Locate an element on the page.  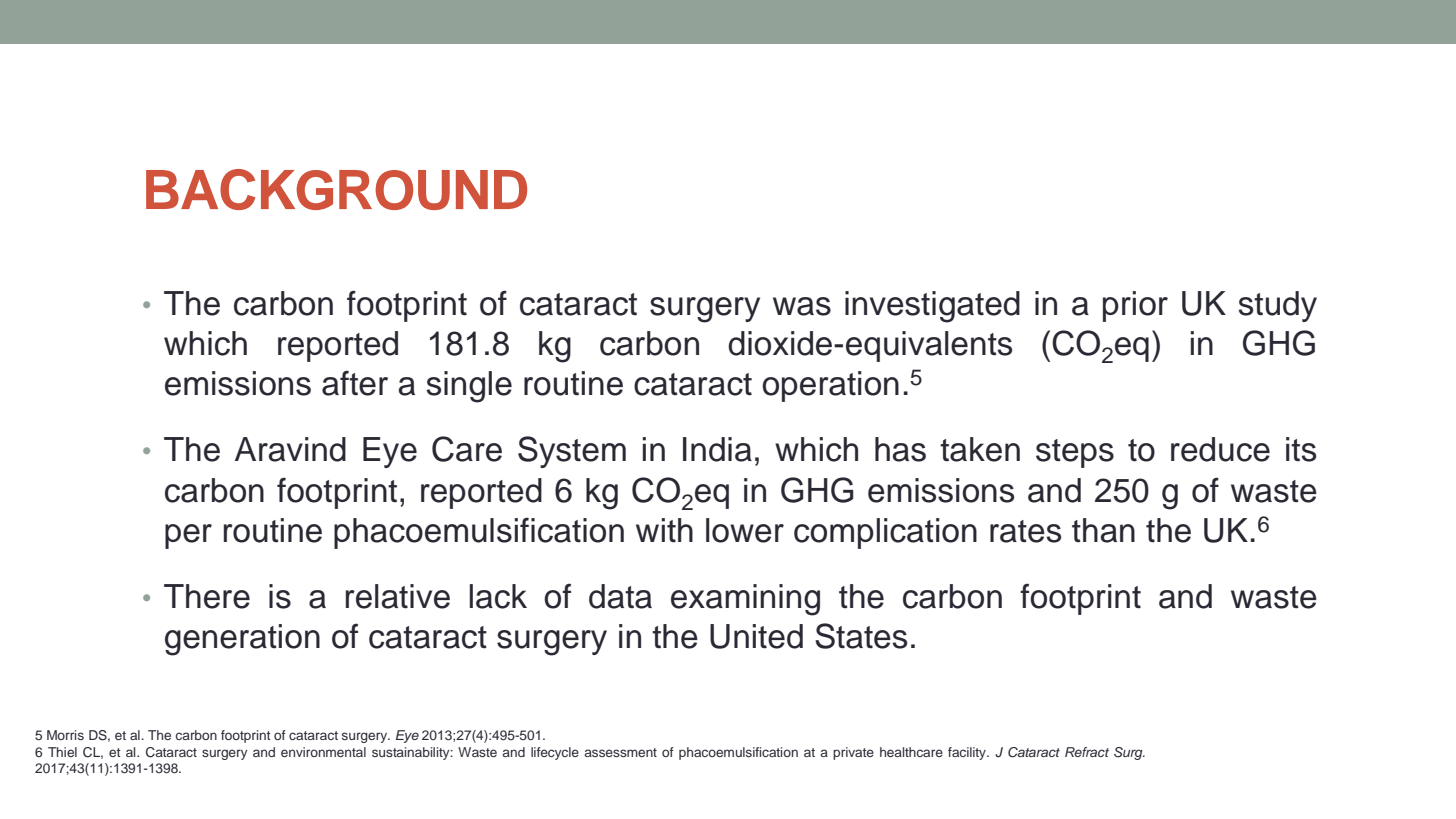
United is located at coordinates (756, 636).
